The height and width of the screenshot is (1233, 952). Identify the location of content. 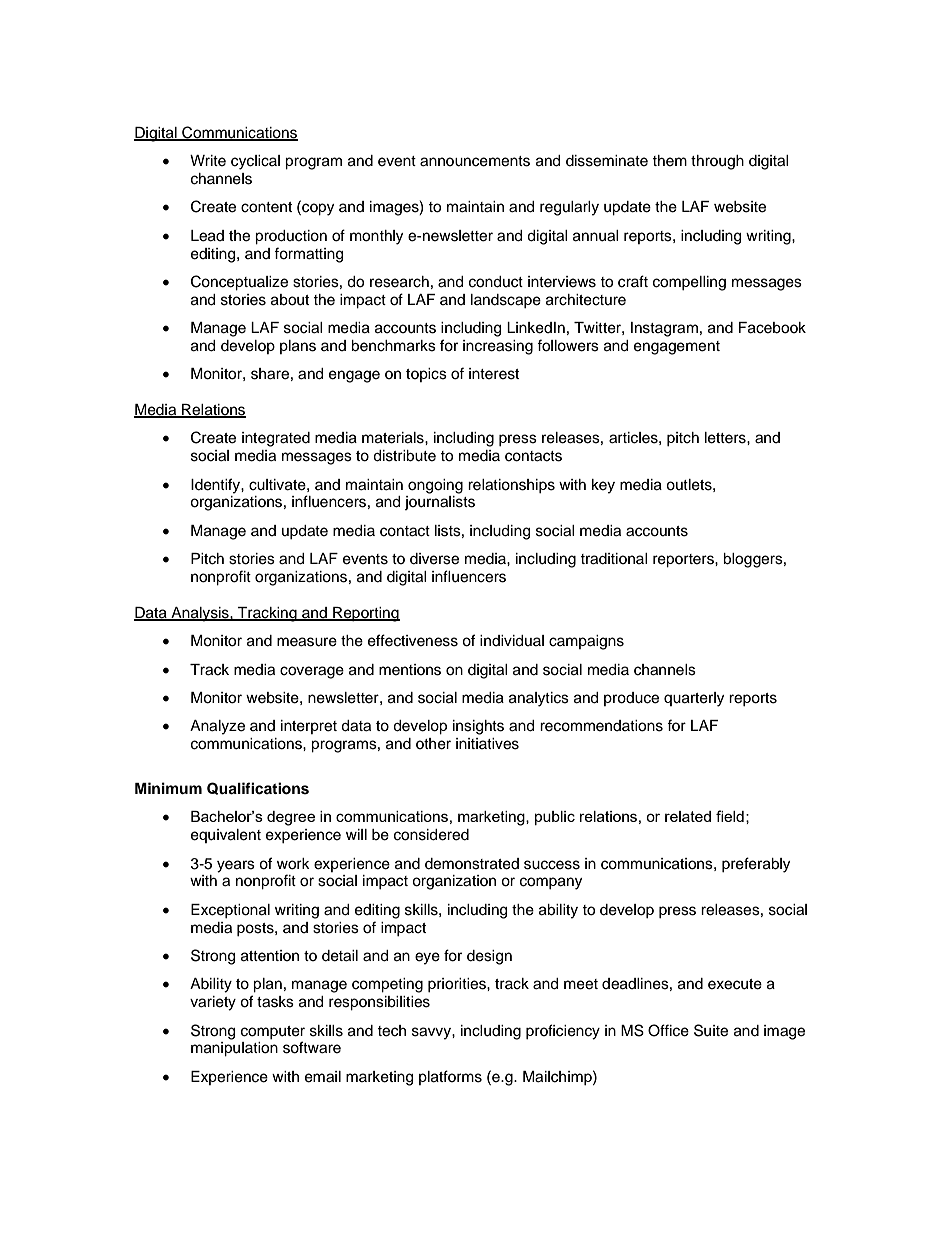
(266, 207).
